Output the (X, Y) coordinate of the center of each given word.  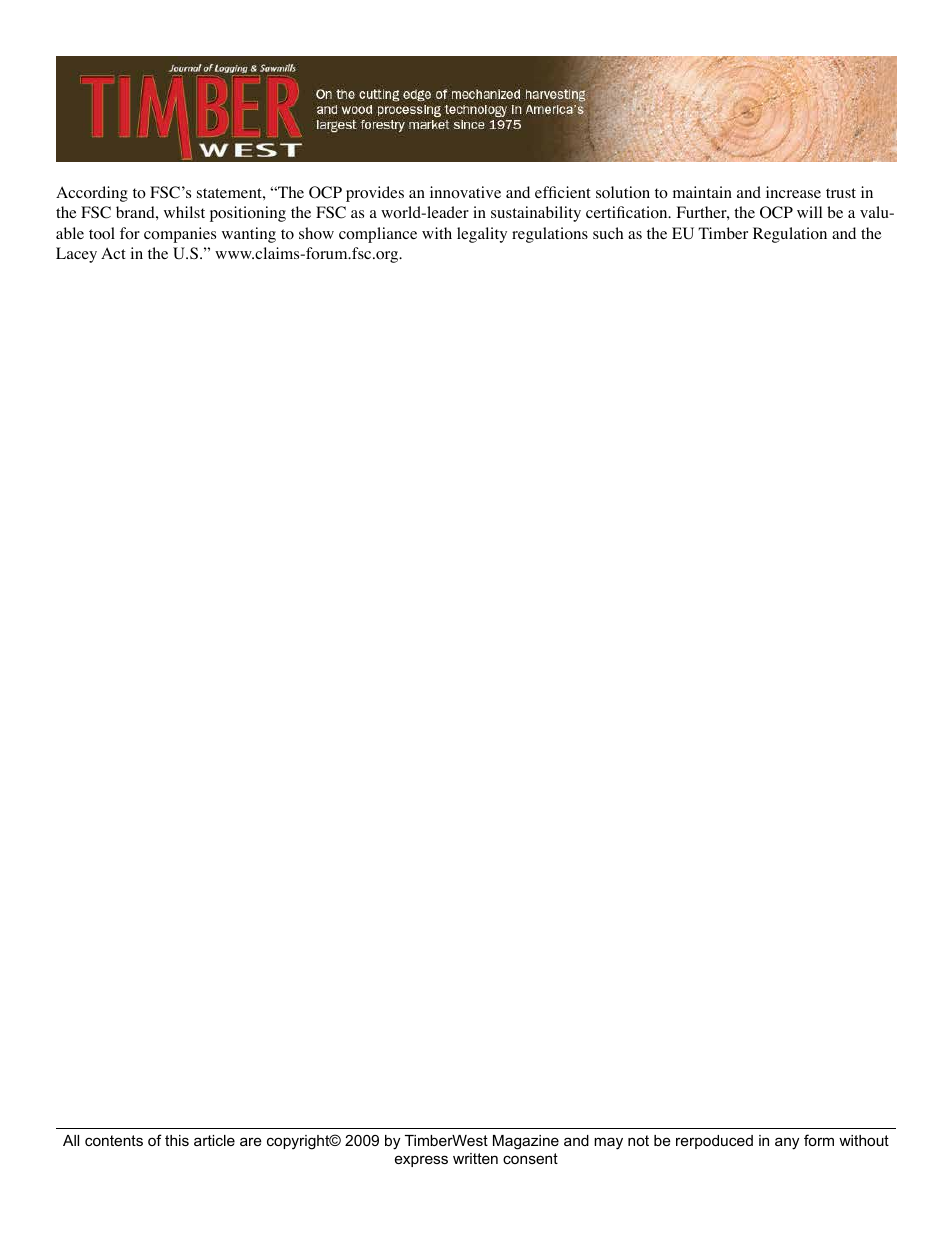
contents (114, 1140)
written (475, 1158)
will (809, 212)
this (177, 1140)
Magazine (526, 1142)
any (787, 1143)
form (819, 1140)
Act (113, 253)
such (608, 233)
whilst (184, 212)
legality (482, 235)
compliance (378, 235)
